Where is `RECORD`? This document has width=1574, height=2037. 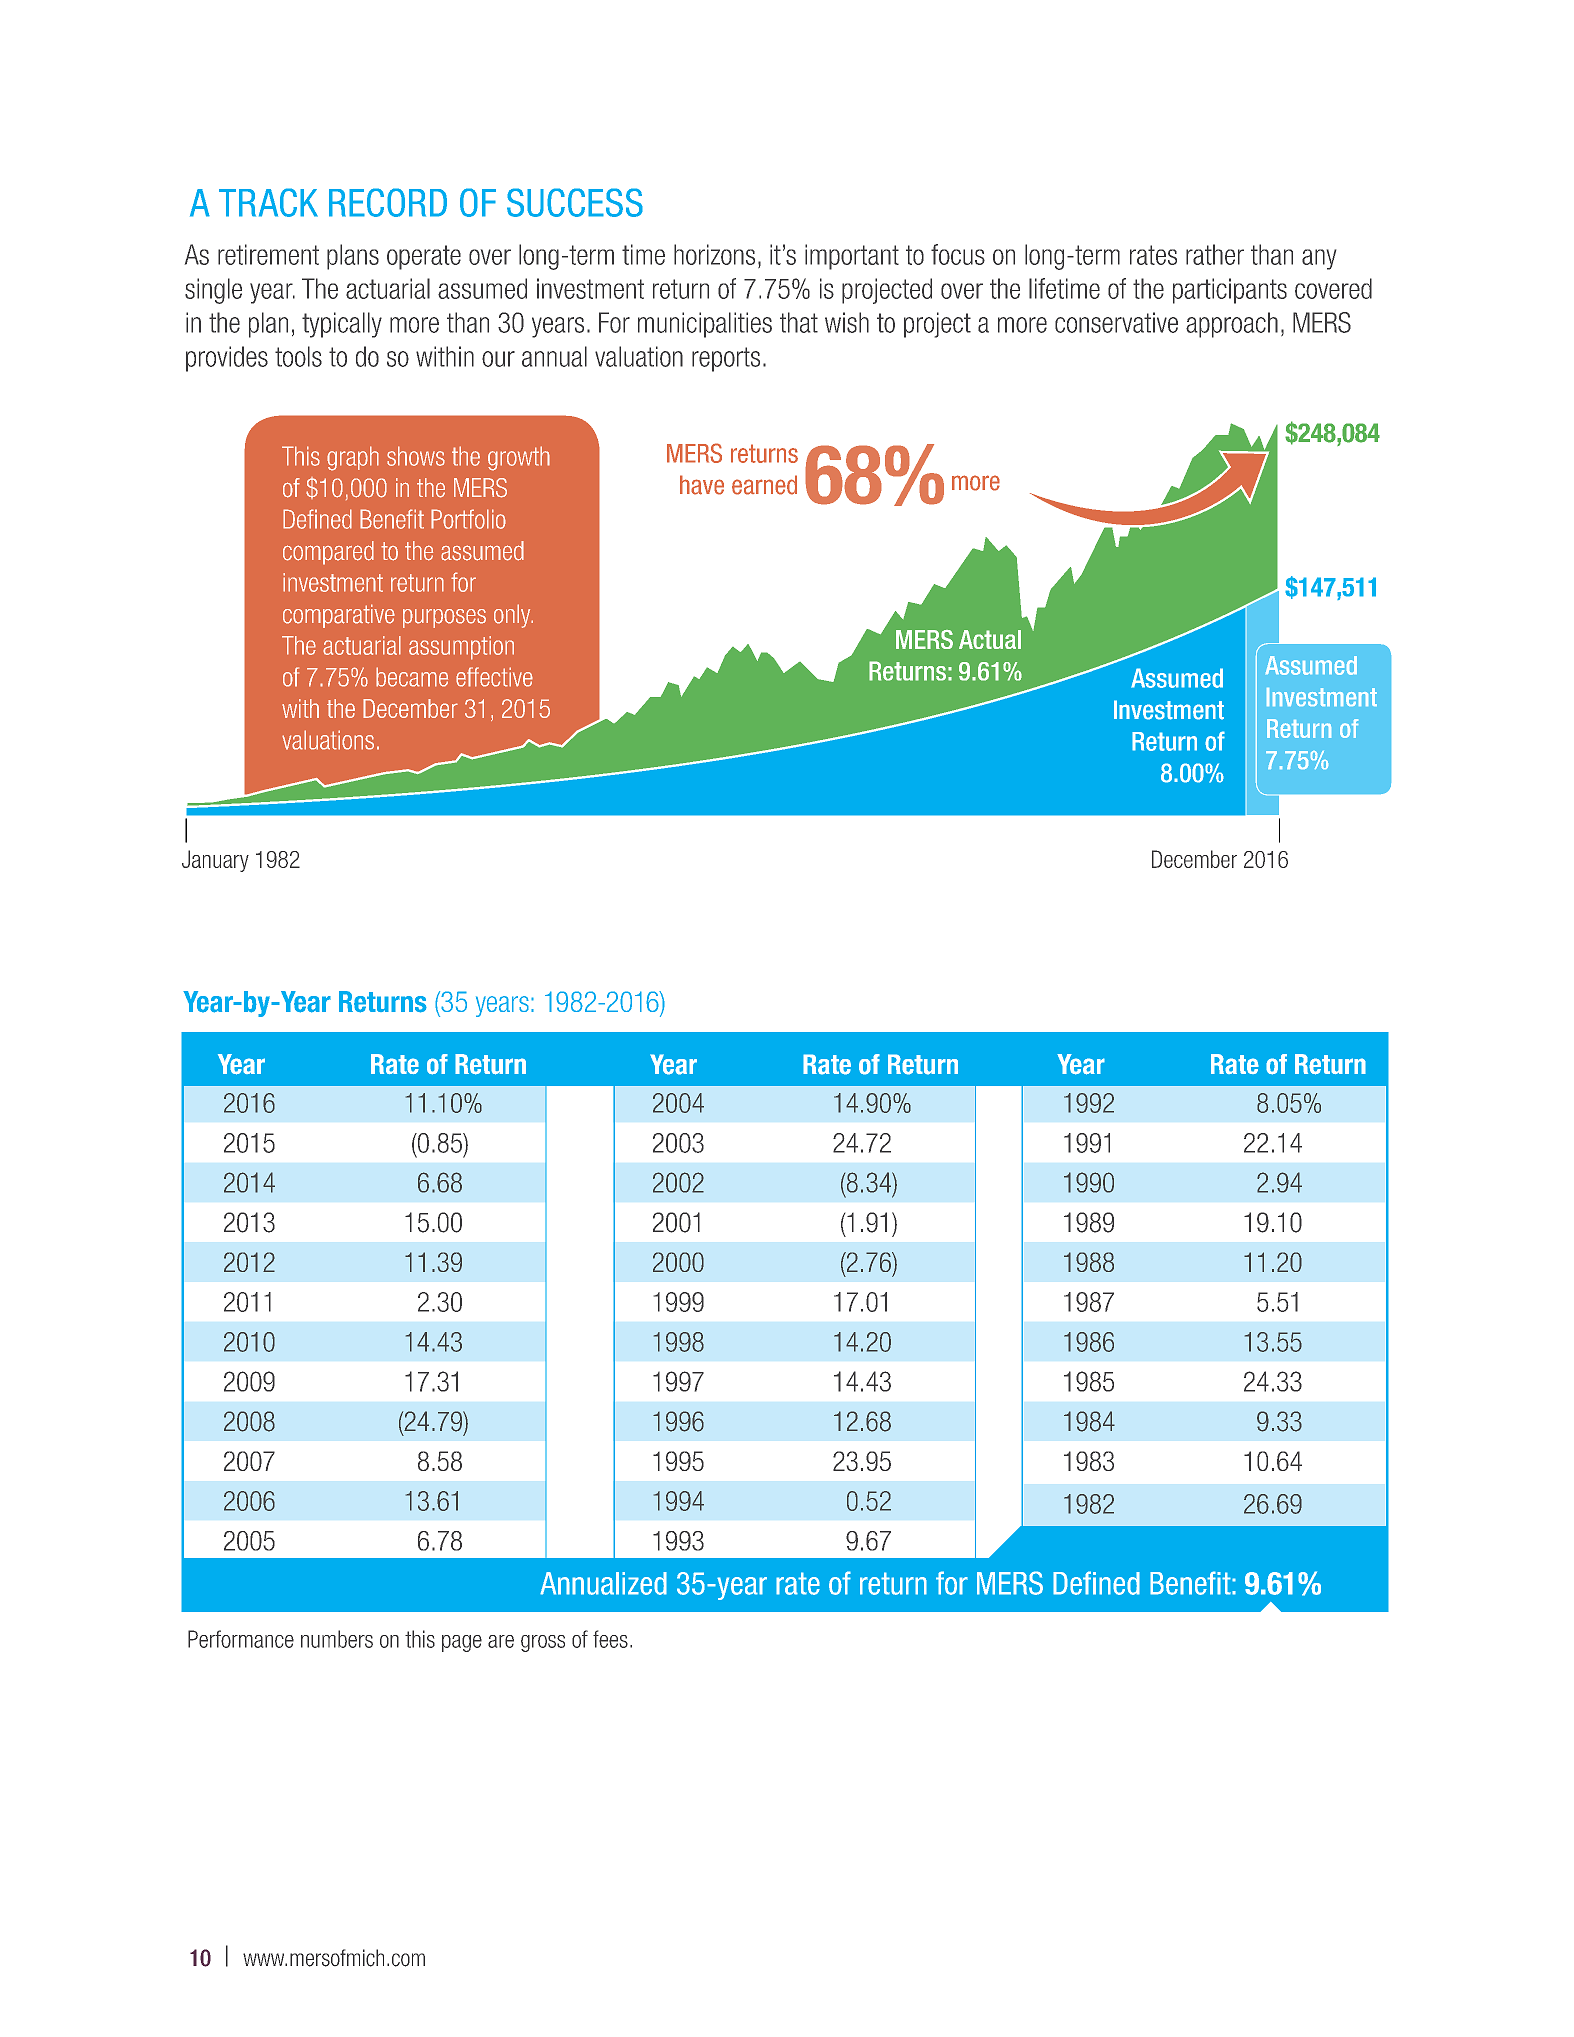 RECORD is located at coordinates (388, 202).
